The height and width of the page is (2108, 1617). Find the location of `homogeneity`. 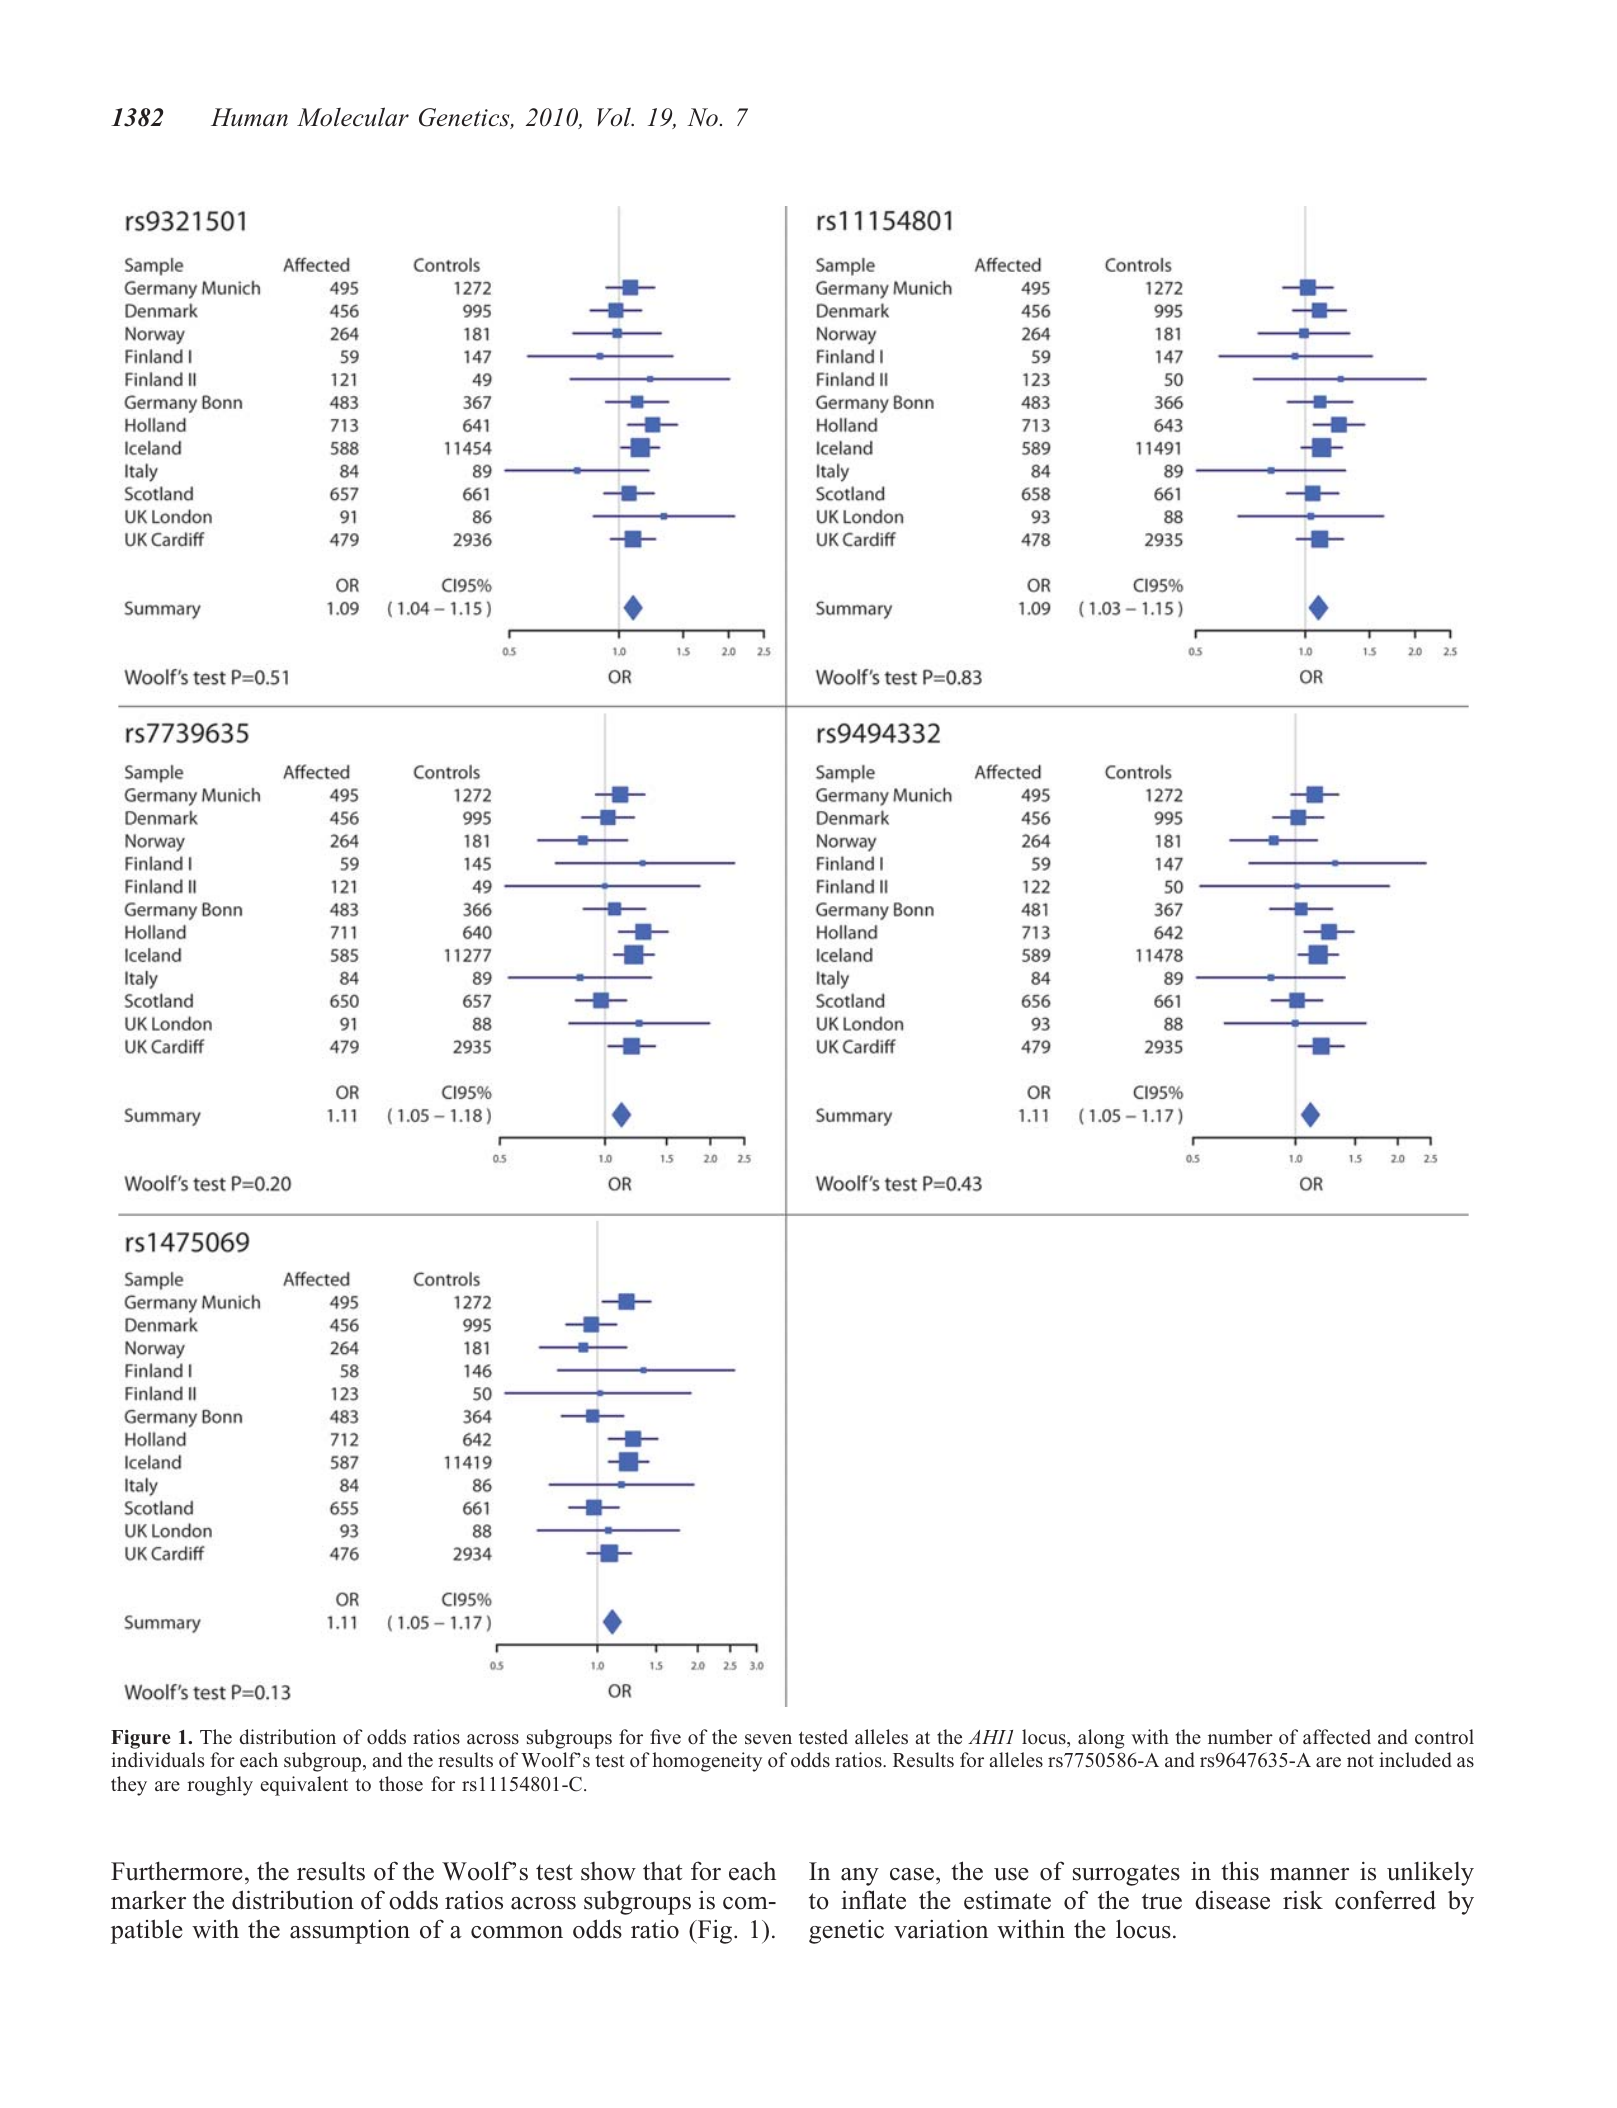

homogeneity is located at coordinates (707, 1762).
